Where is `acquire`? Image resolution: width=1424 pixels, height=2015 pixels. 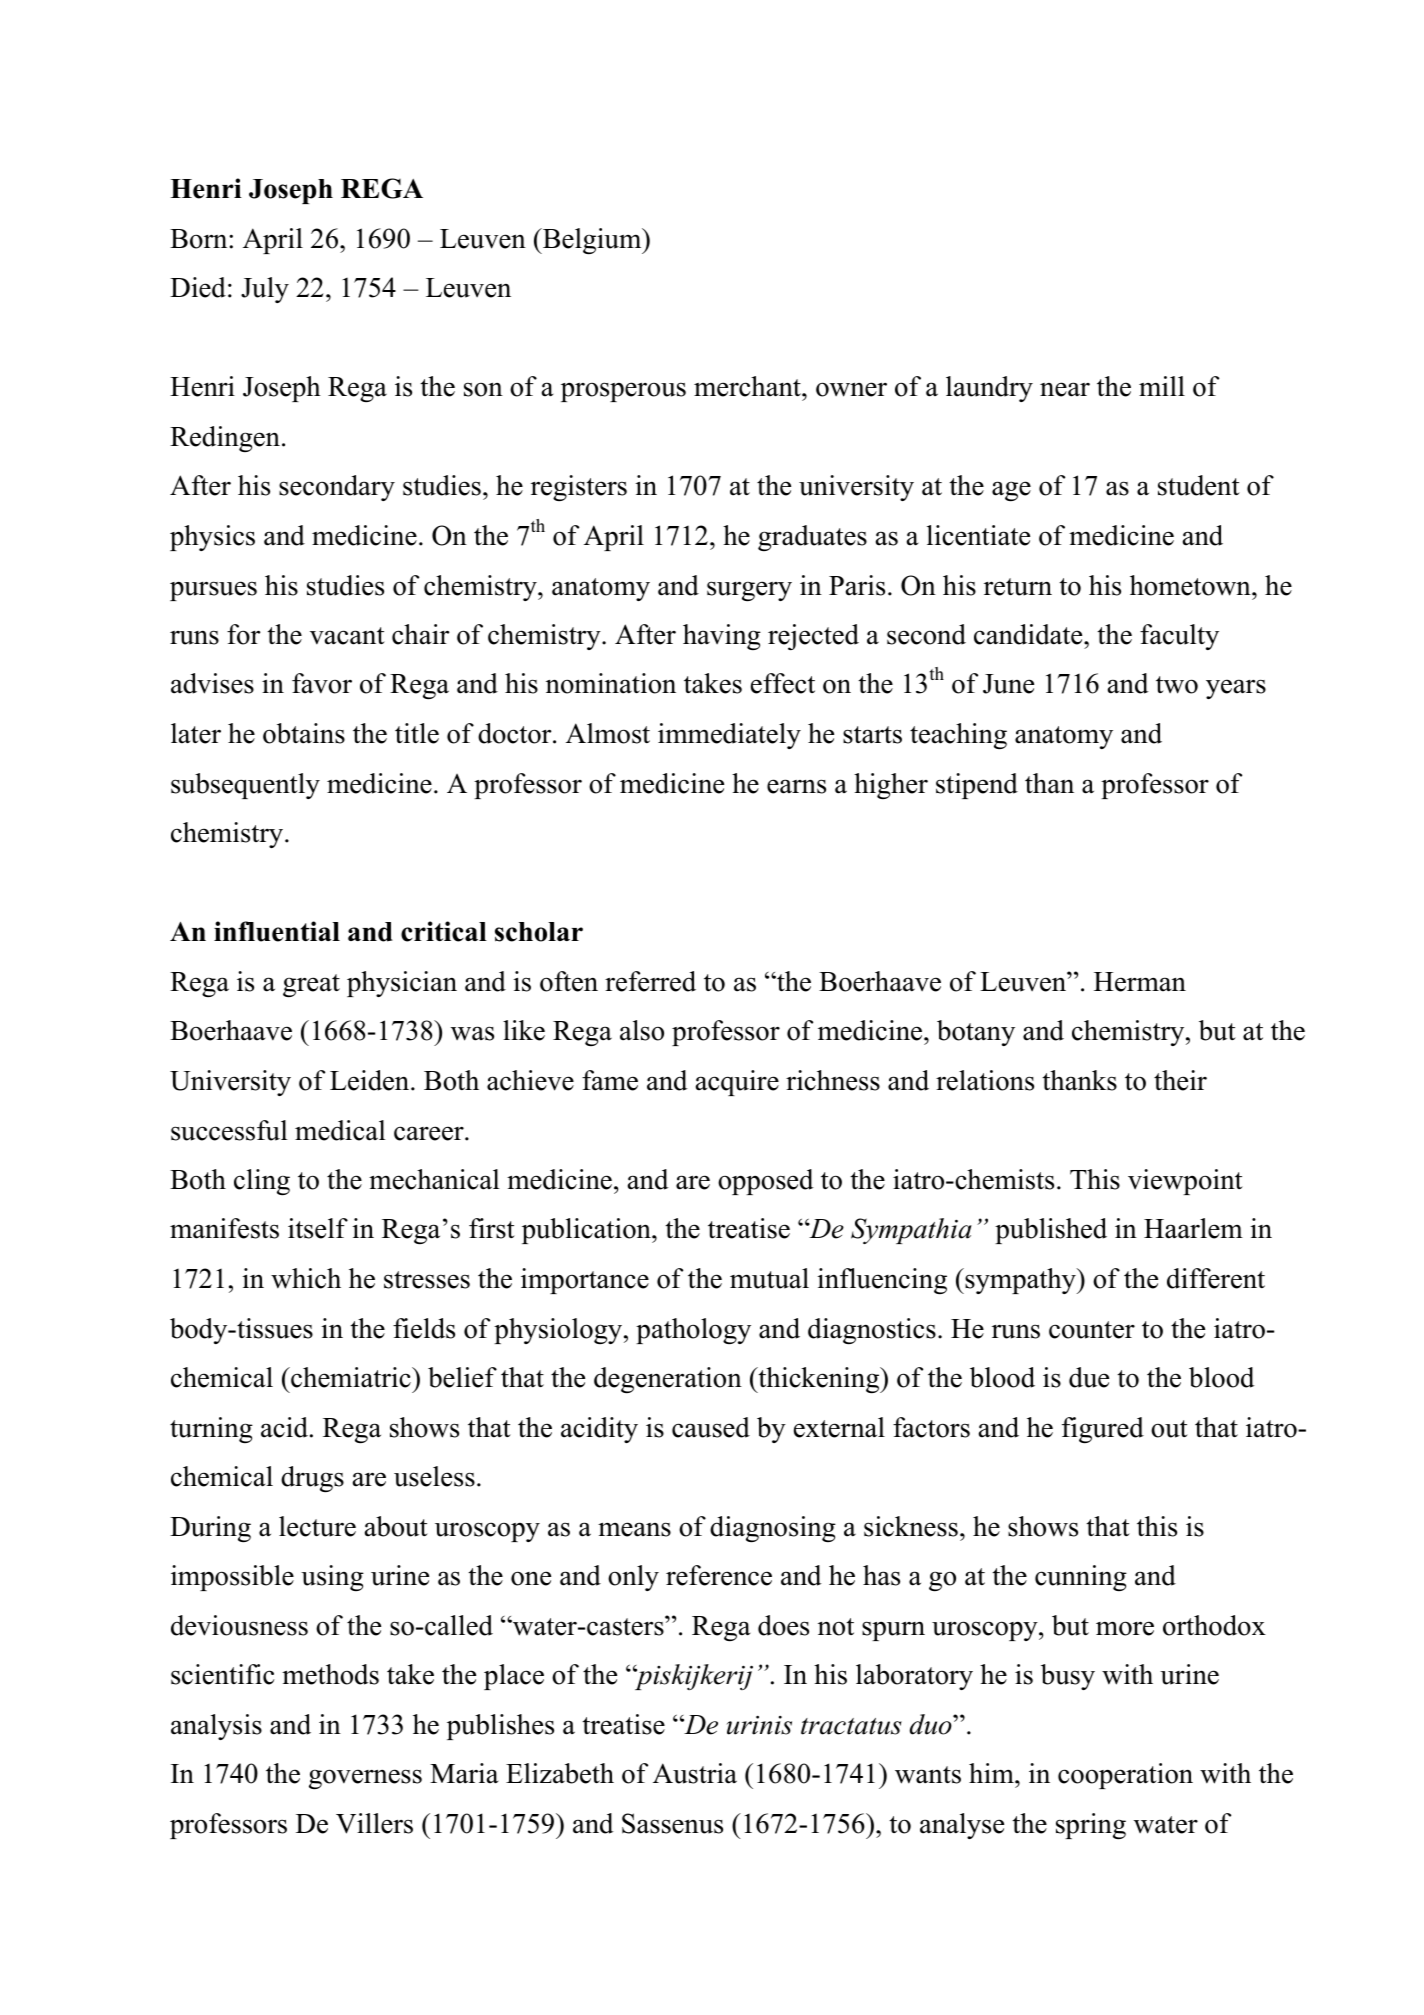 acquire is located at coordinates (737, 1083).
